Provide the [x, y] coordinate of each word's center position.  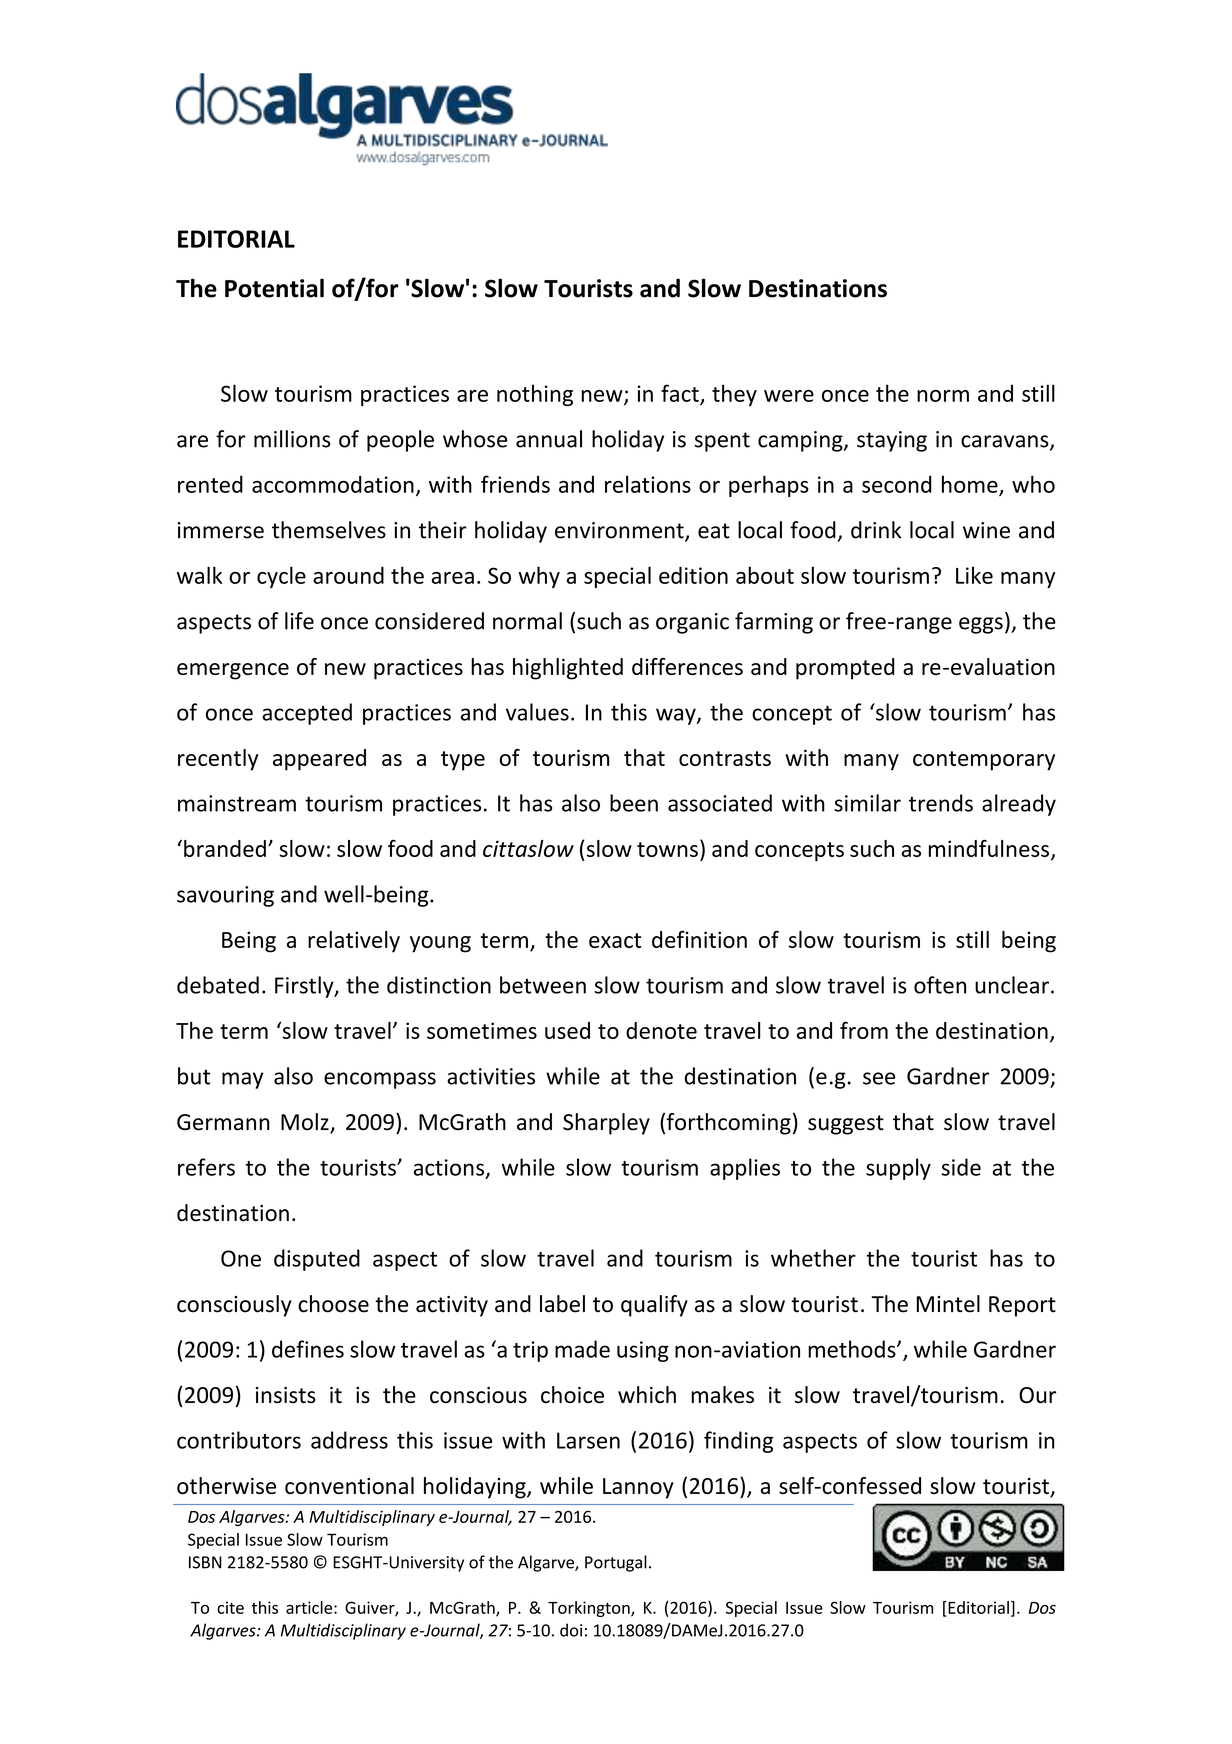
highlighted [568, 669]
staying [892, 441]
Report [1022, 1306]
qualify [654, 1306]
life [299, 621]
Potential [274, 288]
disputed [317, 1260]
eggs [981, 625]
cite [230, 1607]
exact [615, 940]
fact [681, 394]
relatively [354, 942]
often [940, 985]
